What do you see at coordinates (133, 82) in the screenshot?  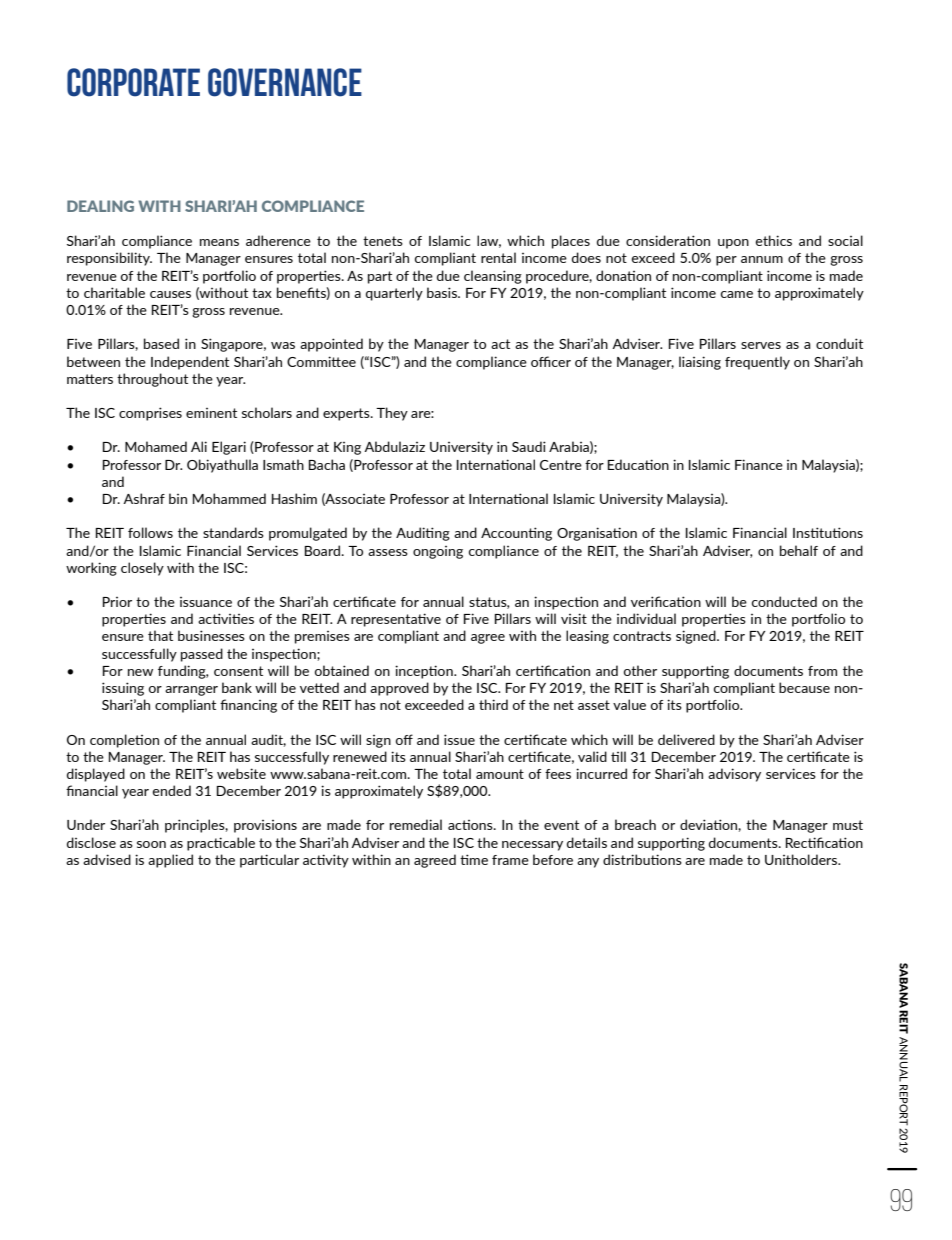 I see `Corporate` at bounding box center [133, 82].
